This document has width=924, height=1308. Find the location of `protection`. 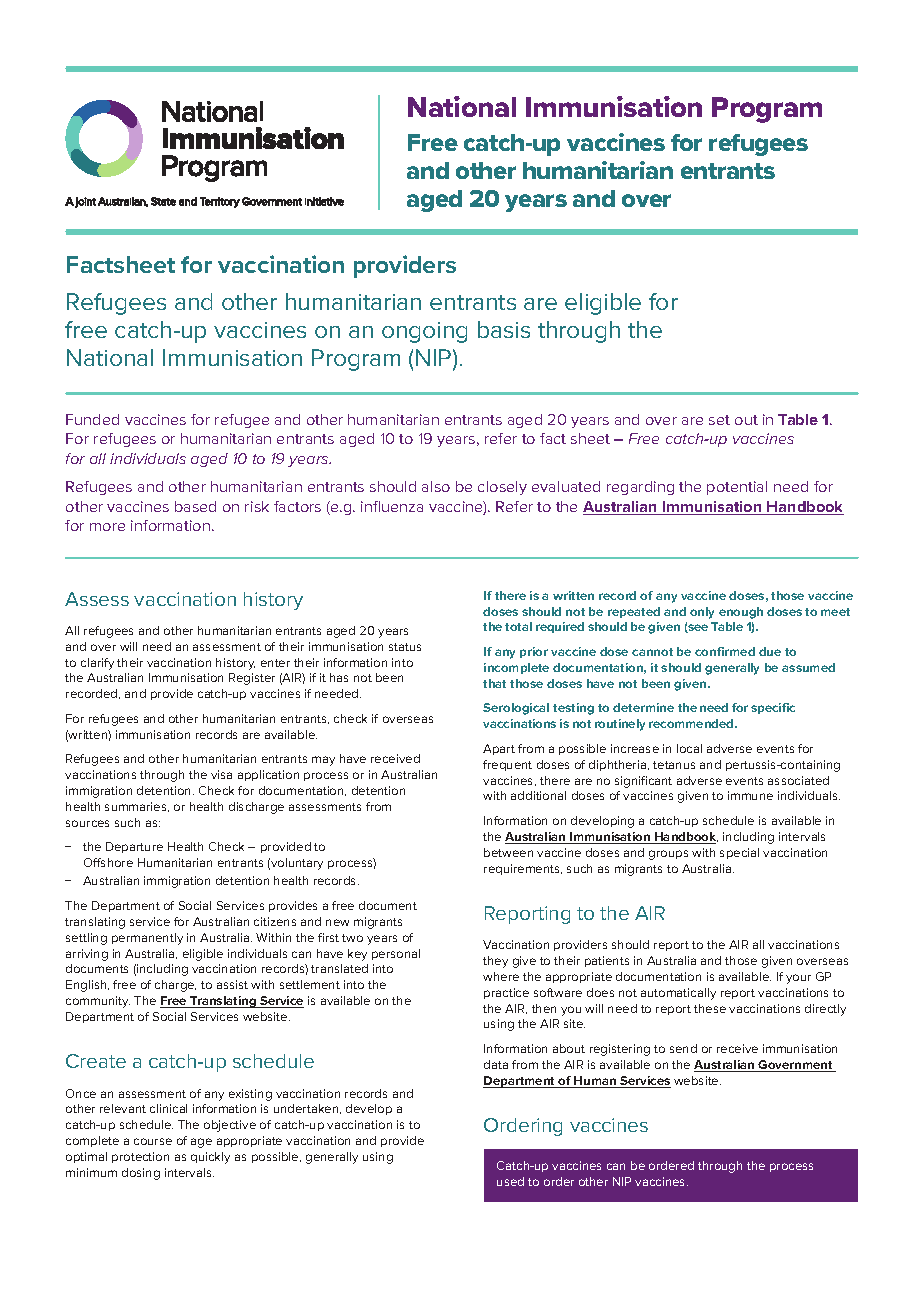

protection is located at coordinates (140, 1157).
